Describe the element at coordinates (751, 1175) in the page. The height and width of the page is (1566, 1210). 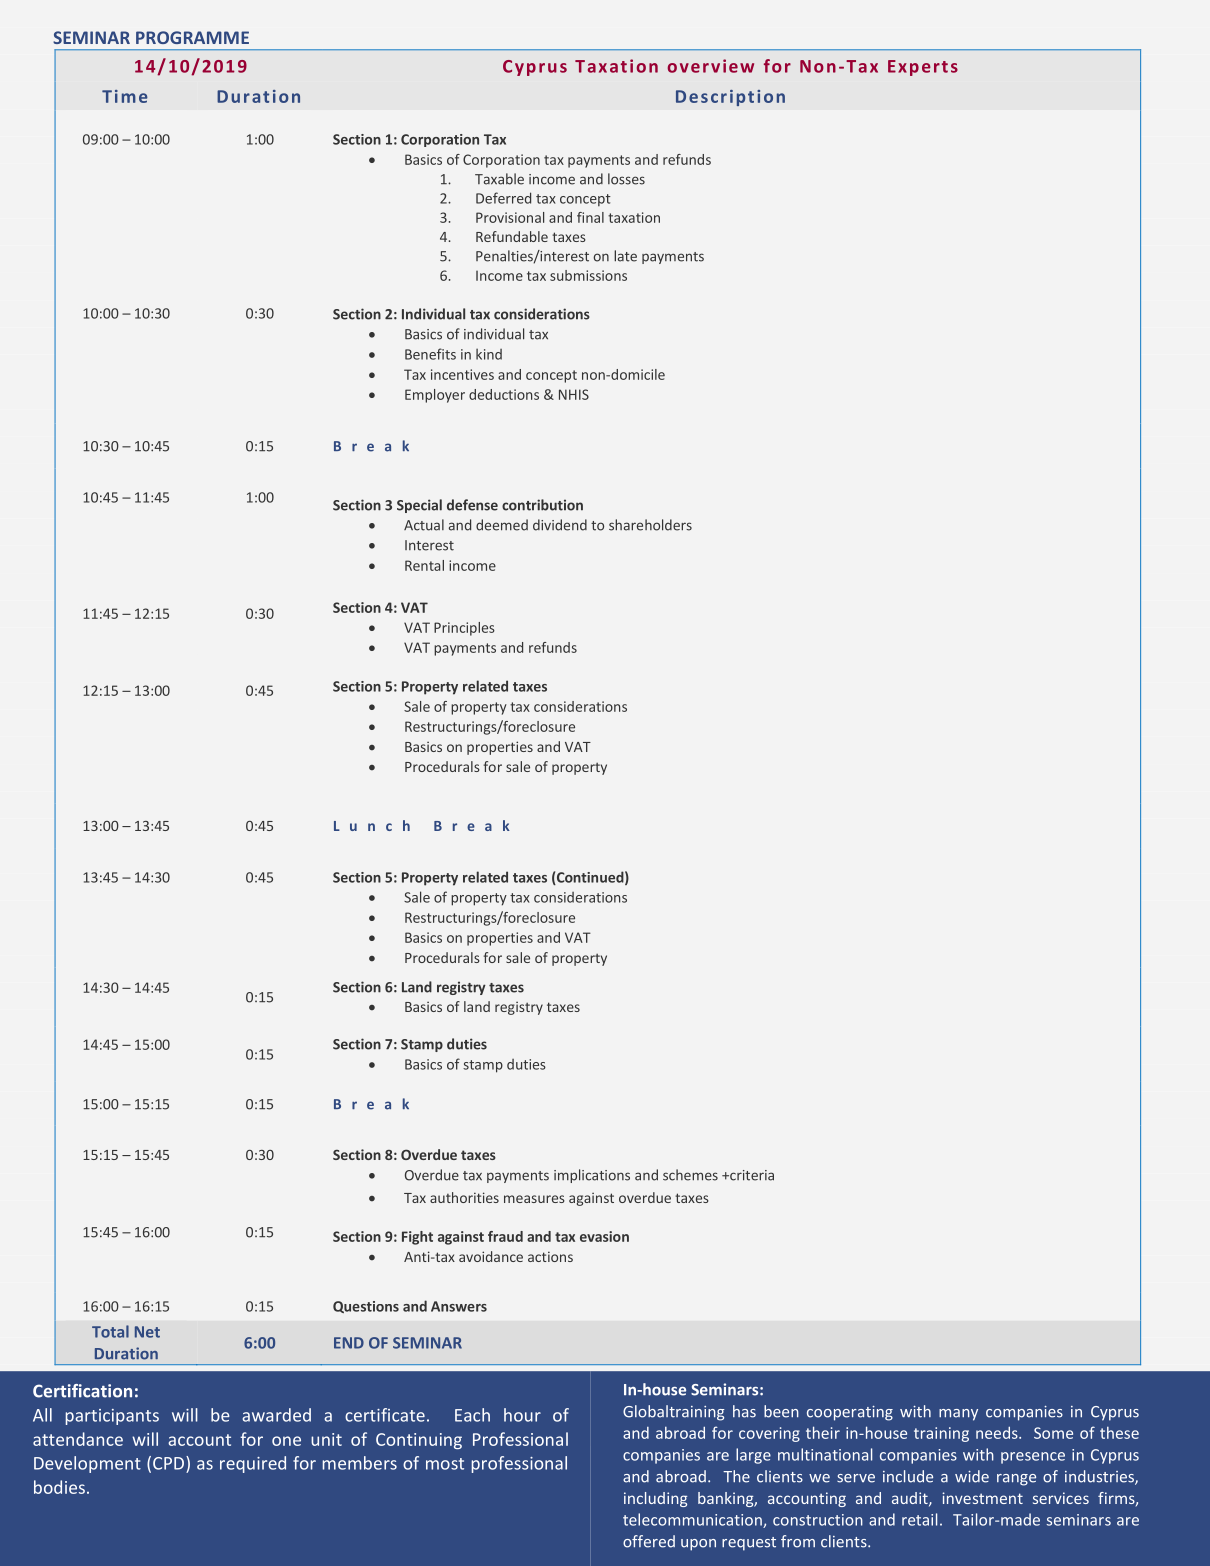
I see `criteria` at that location.
